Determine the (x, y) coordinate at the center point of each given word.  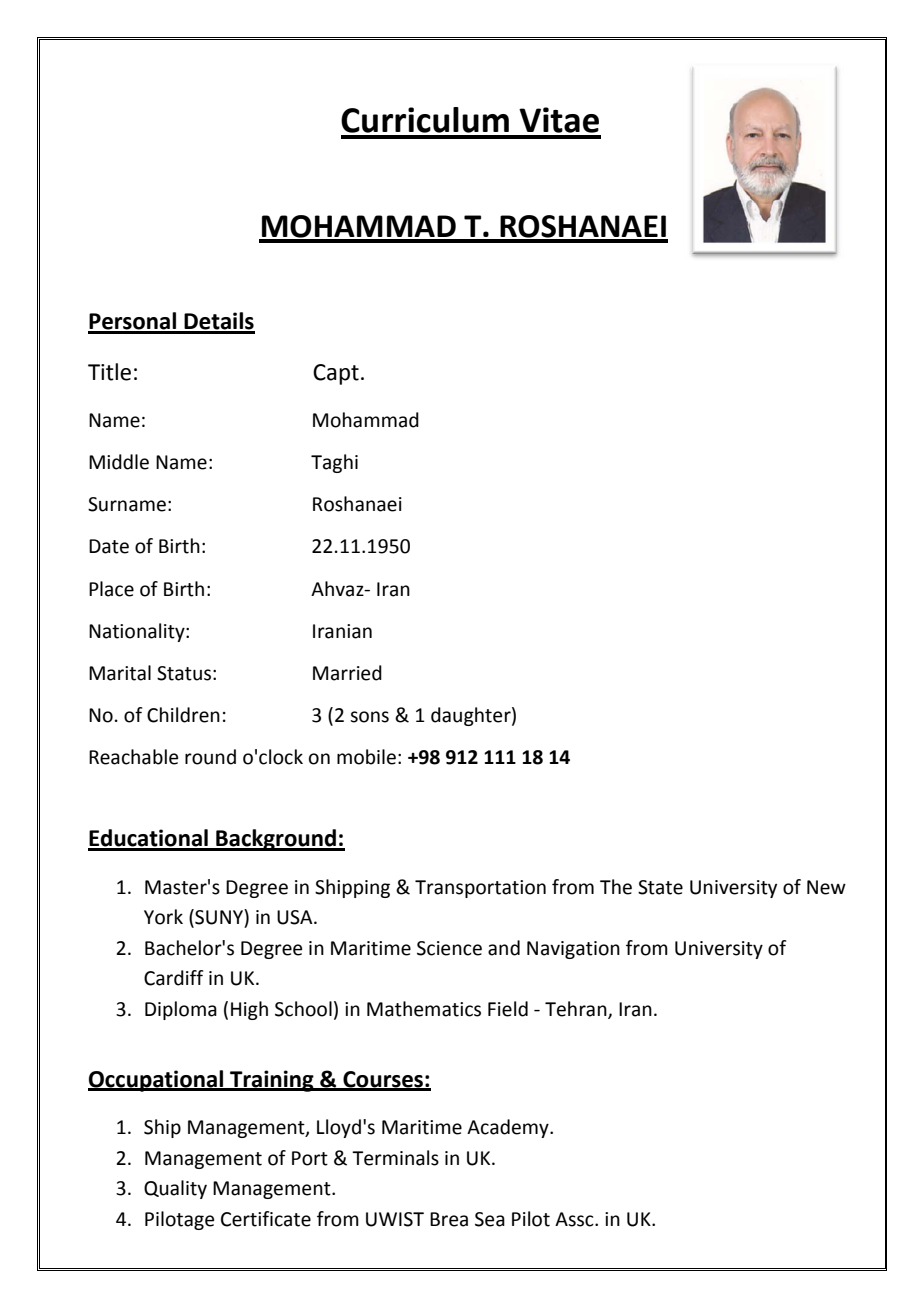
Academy (509, 1128)
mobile (366, 757)
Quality (175, 1189)
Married (347, 673)
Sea (490, 1219)
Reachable (133, 757)
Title (109, 372)
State (660, 887)
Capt (336, 374)
